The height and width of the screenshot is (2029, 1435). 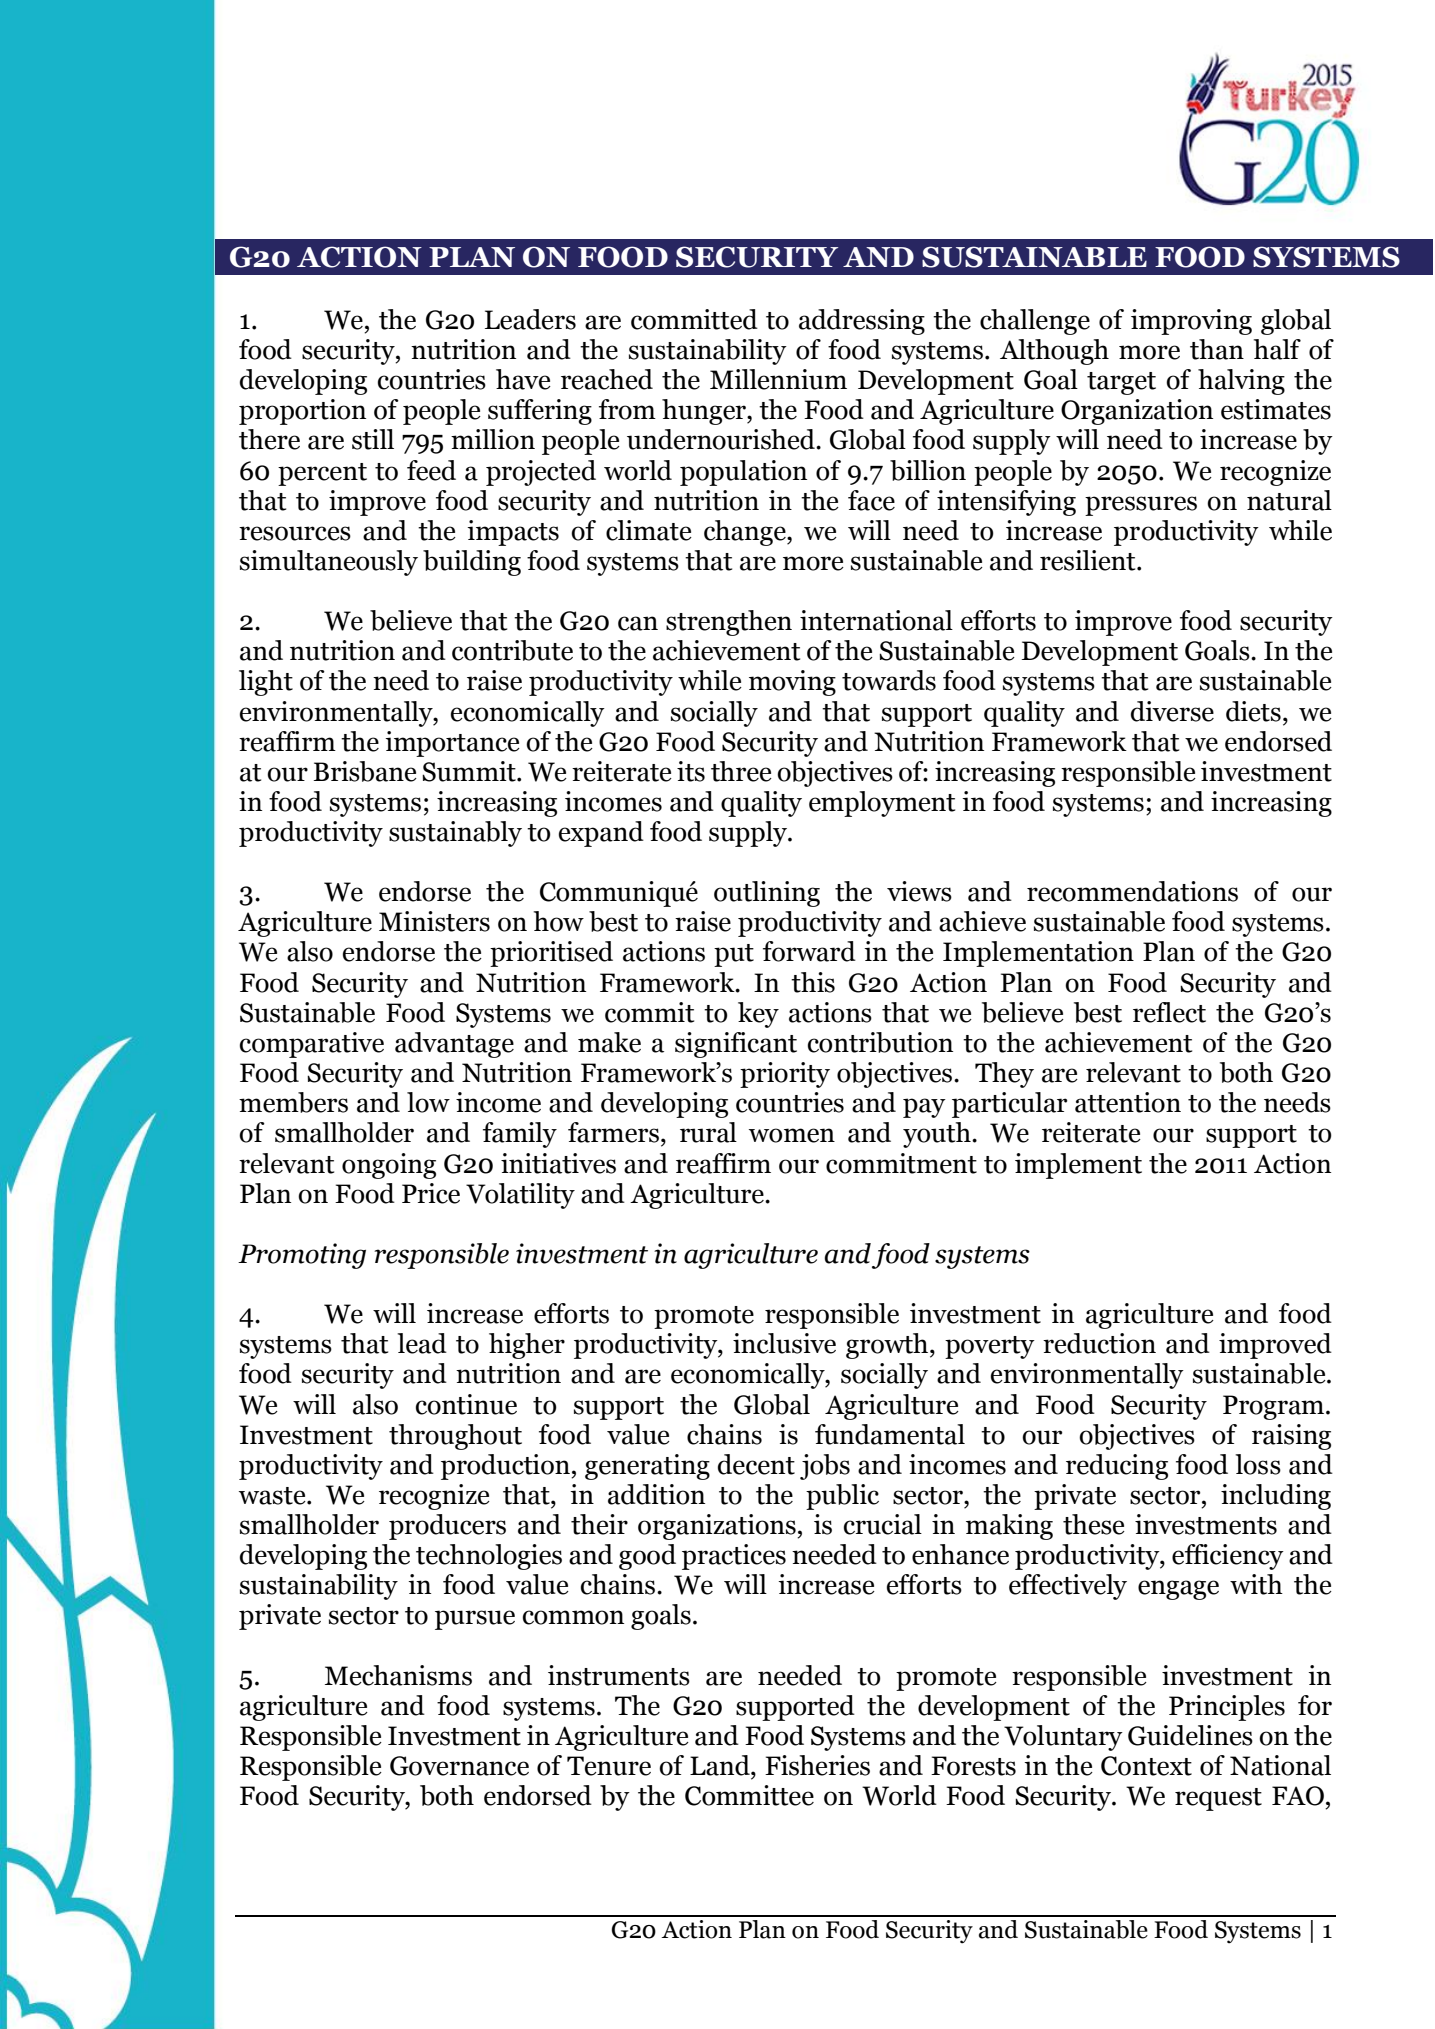 What do you see at coordinates (452, 744) in the screenshot?
I see `importance` at bounding box center [452, 744].
